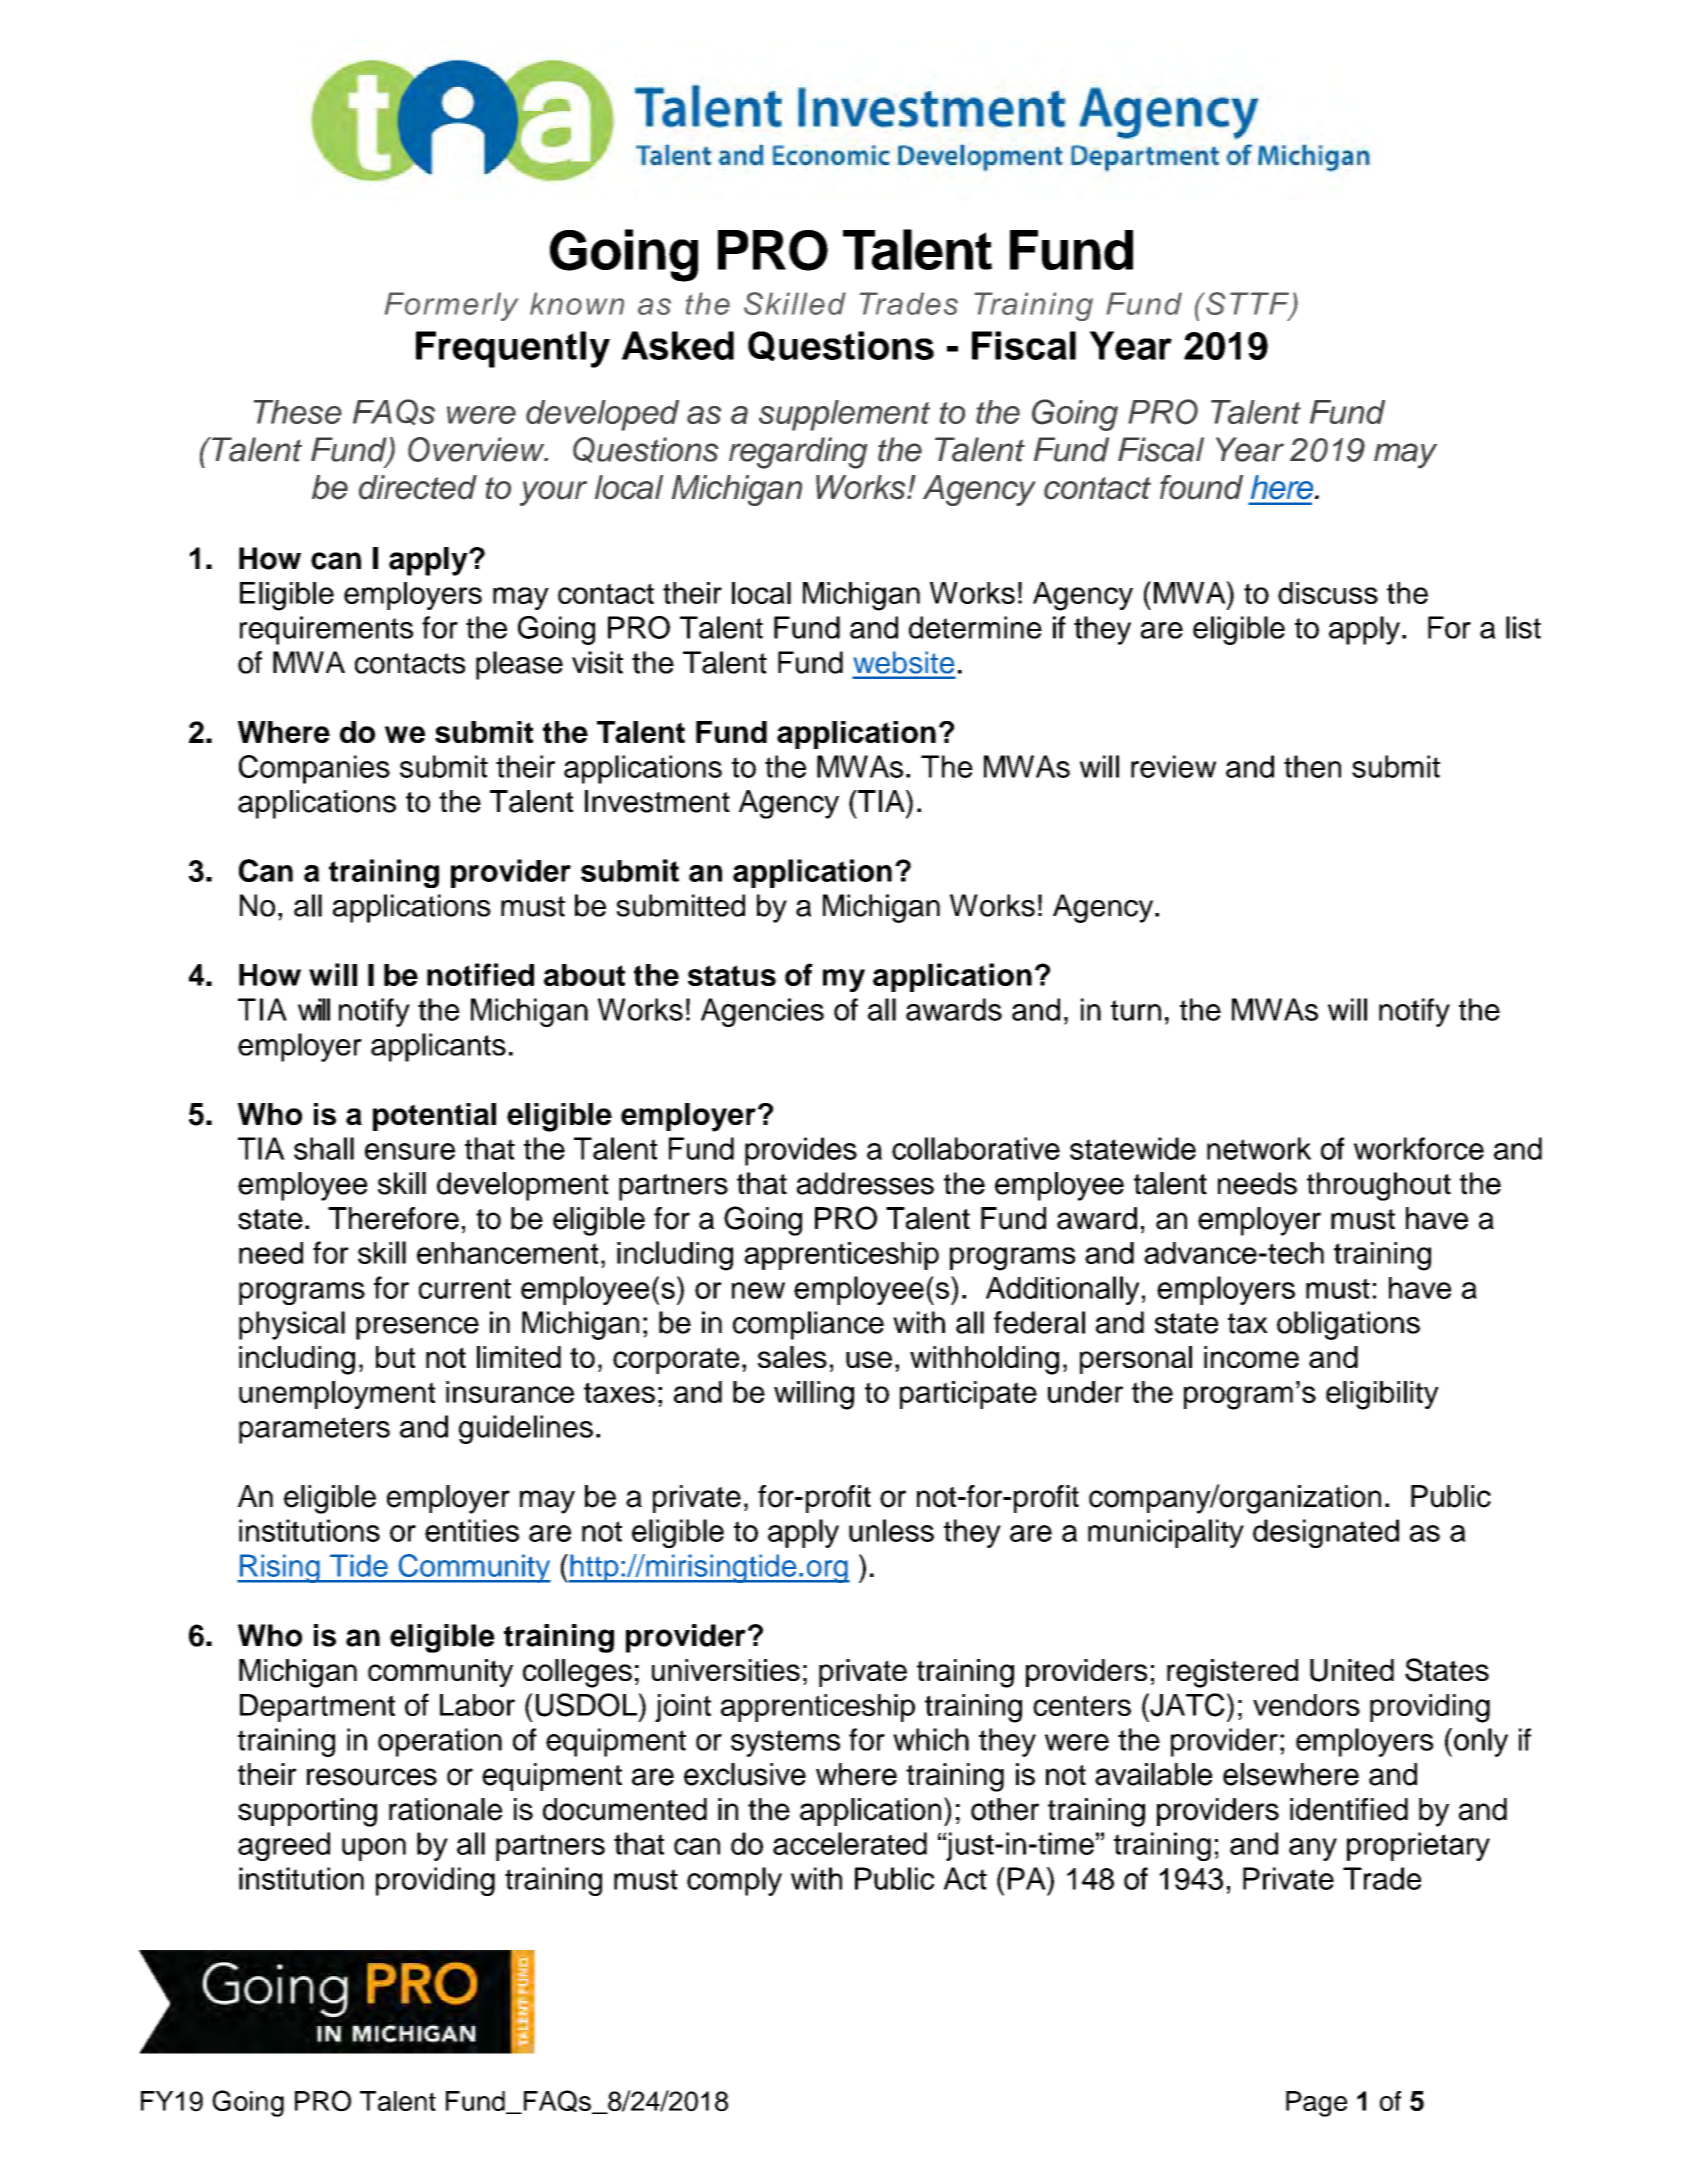 Image resolution: width=1682 pixels, height=2176 pixels. Describe the element at coordinates (865, 1183) in the image. I see `addresses` at that location.
